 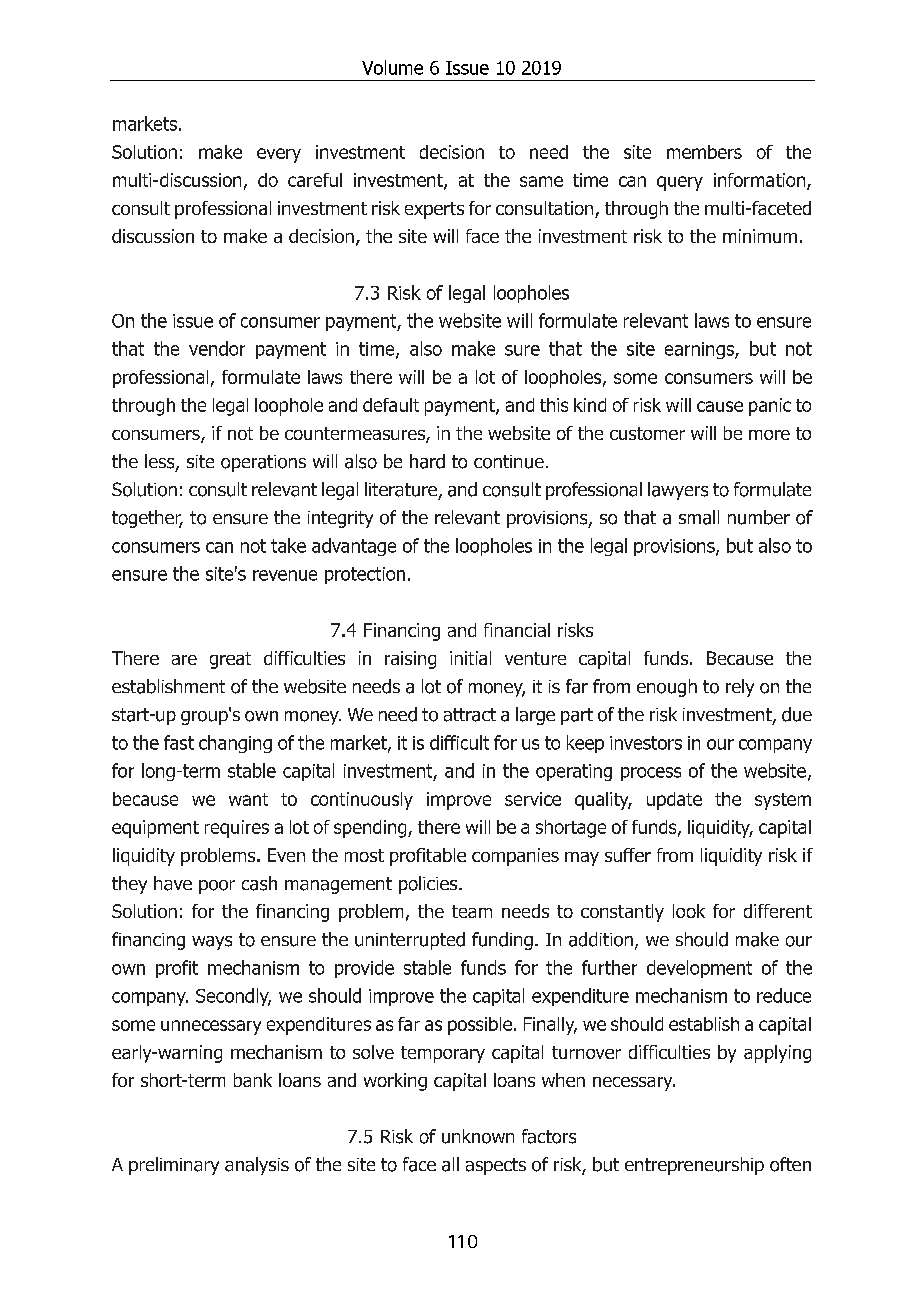 What do you see at coordinates (230, 660) in the screenshot?
I see `great` at bounding box center [230, 660].
